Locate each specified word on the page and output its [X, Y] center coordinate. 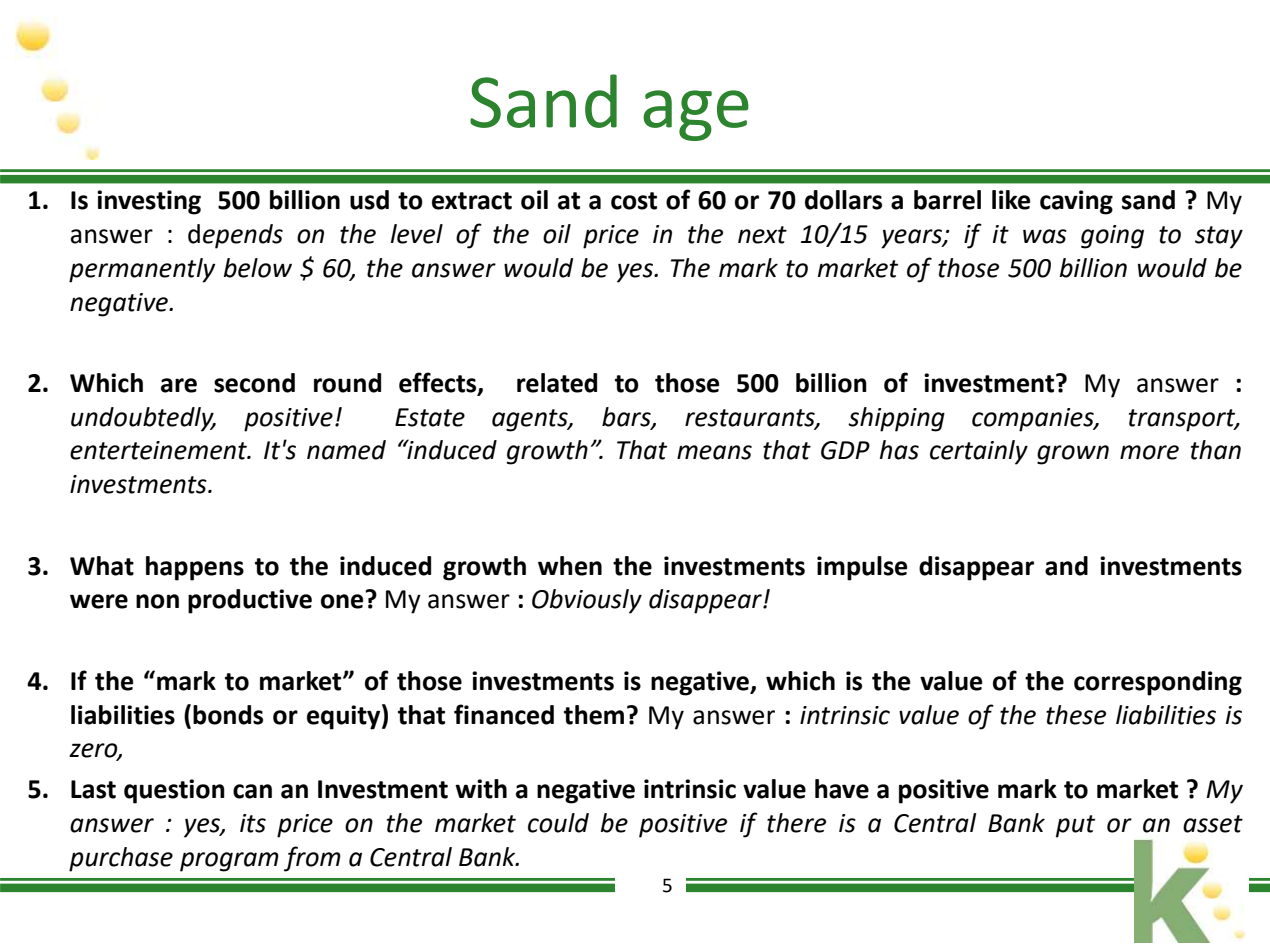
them [594, 715]
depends [235, 236]
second [254, 383]
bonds [228, 715]
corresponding [1158, 683]
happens [195, 568]
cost [634, 201]
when [570, 566]
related [557, 383]
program [229, 862]
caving [1076, 202]
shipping [896, 419]
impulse [862, 568]
